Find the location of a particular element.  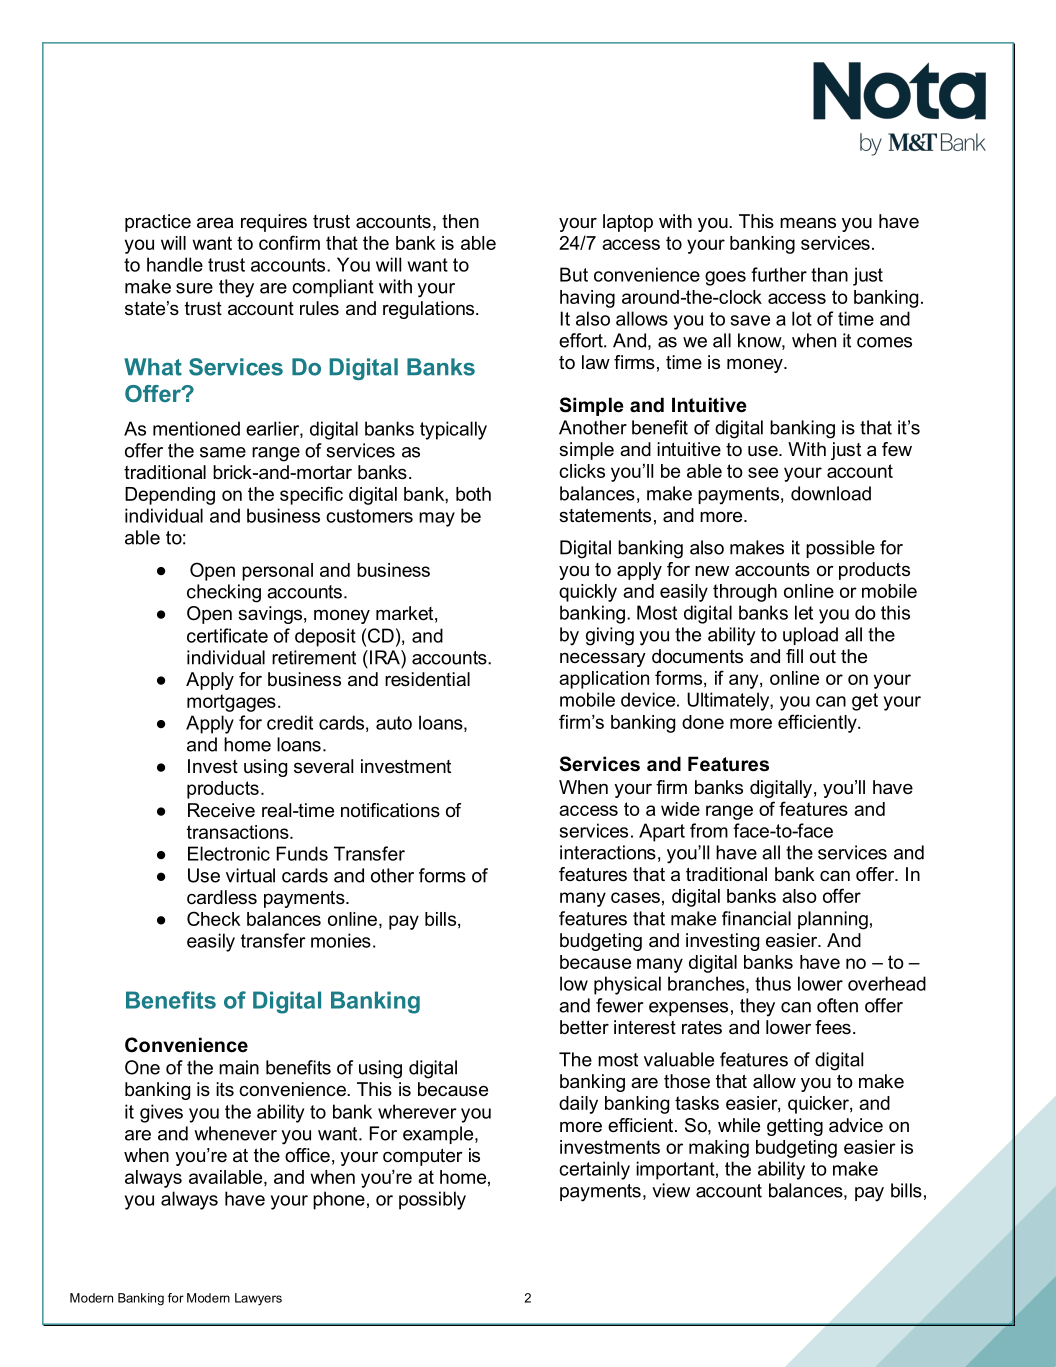

further is located at coordinates (779, 274).
